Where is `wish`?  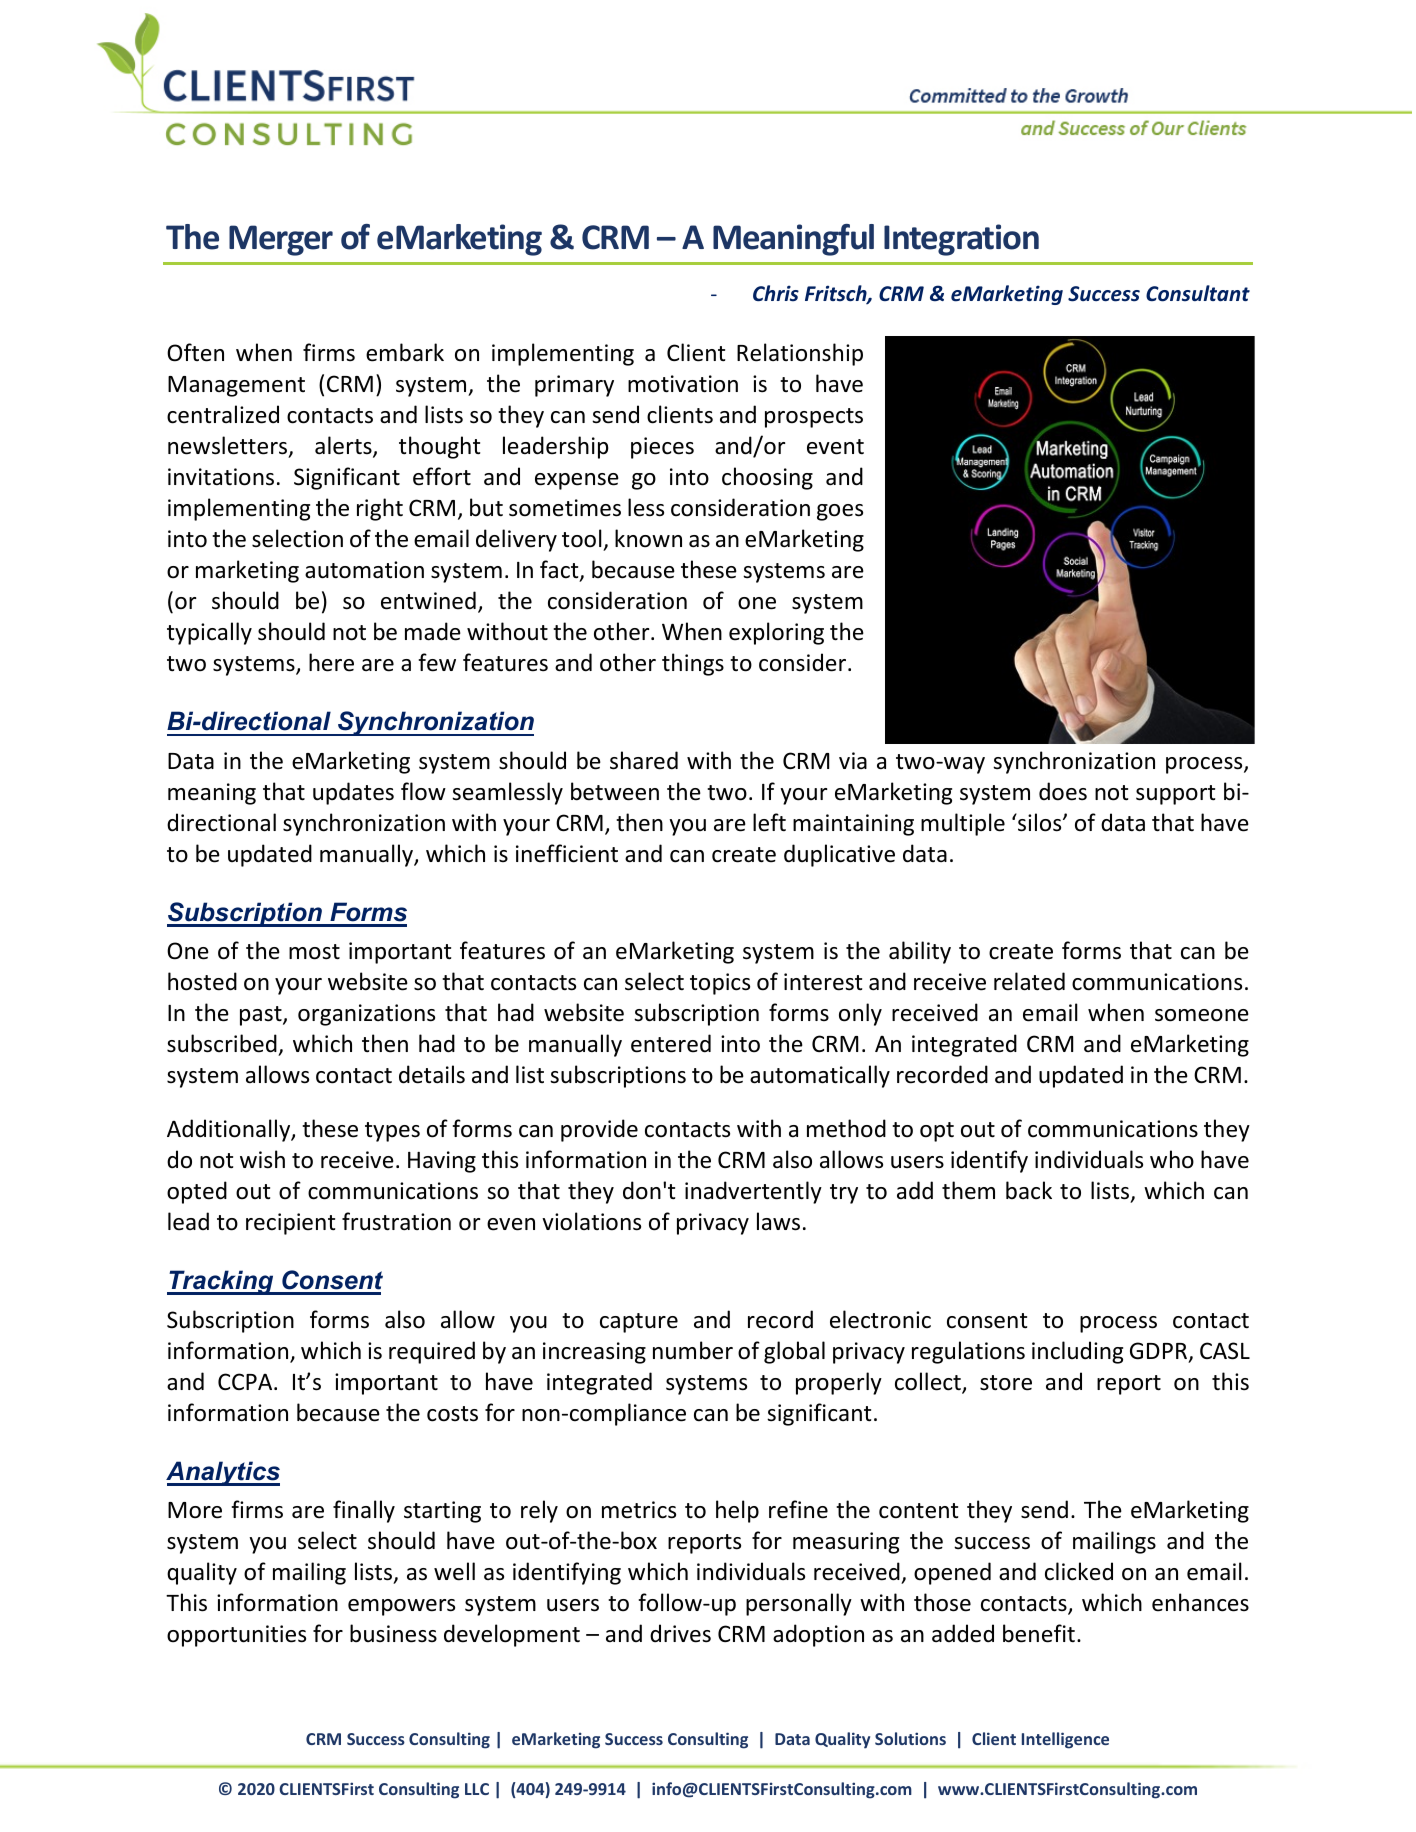 wish is located at coordinates (262, 1159).
